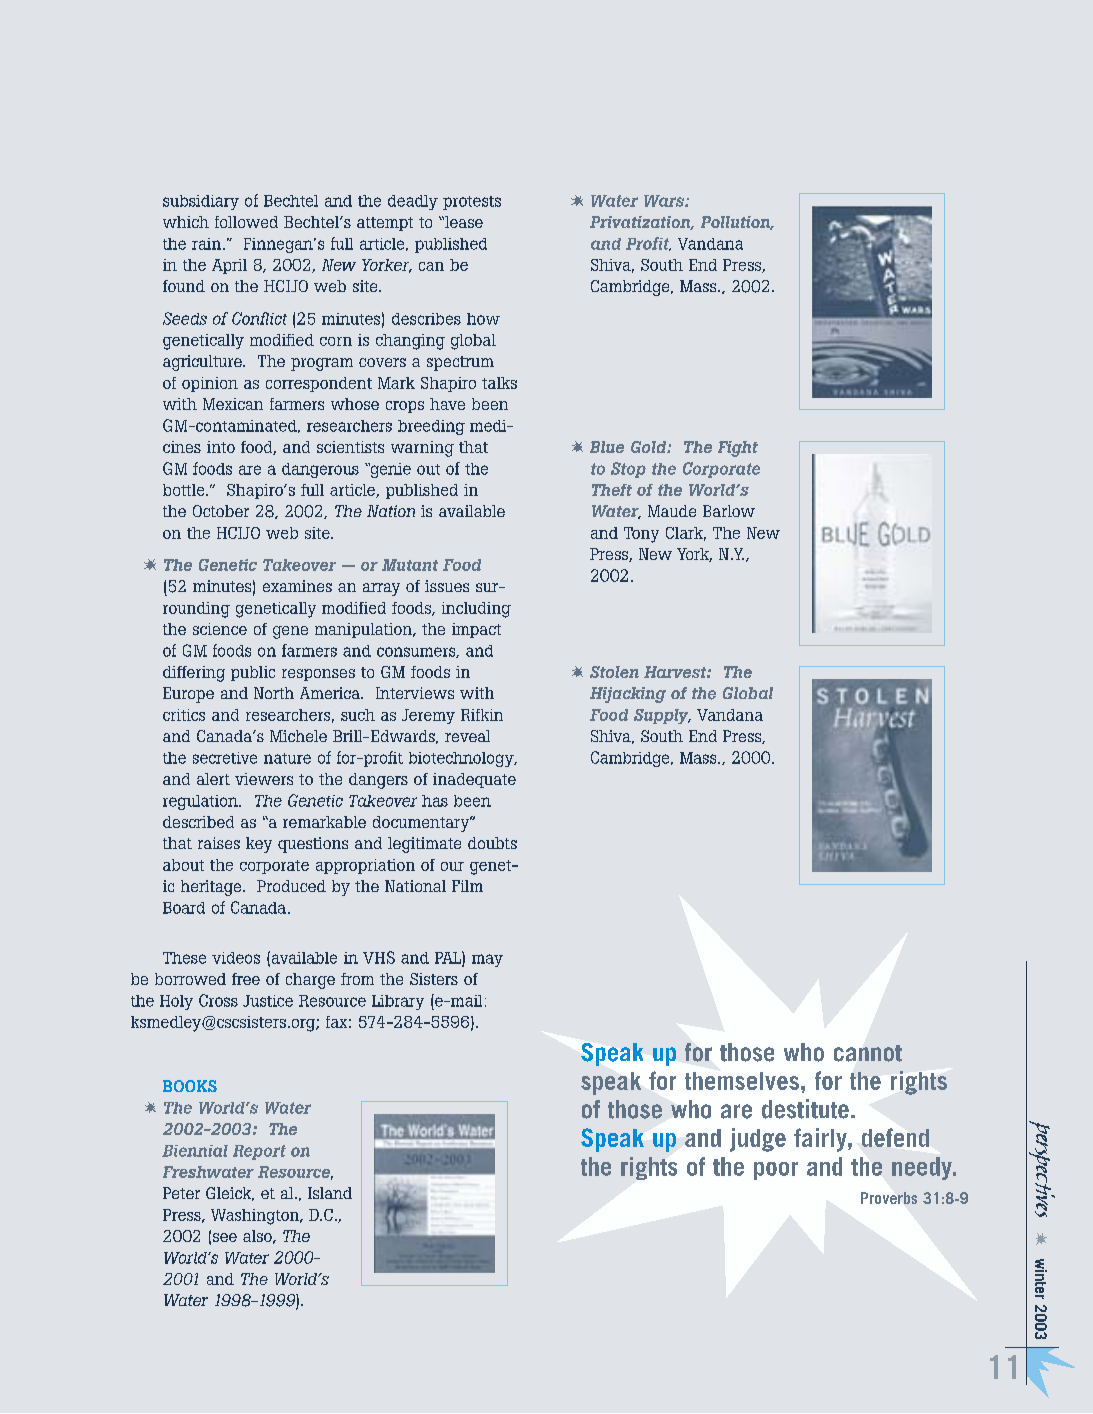 The width and height of the screenshot is (1093, 1414). What do you see at coordinates (758, 1140) in the screenshot?
I see `judge` at bounding box center [758, 1140].
